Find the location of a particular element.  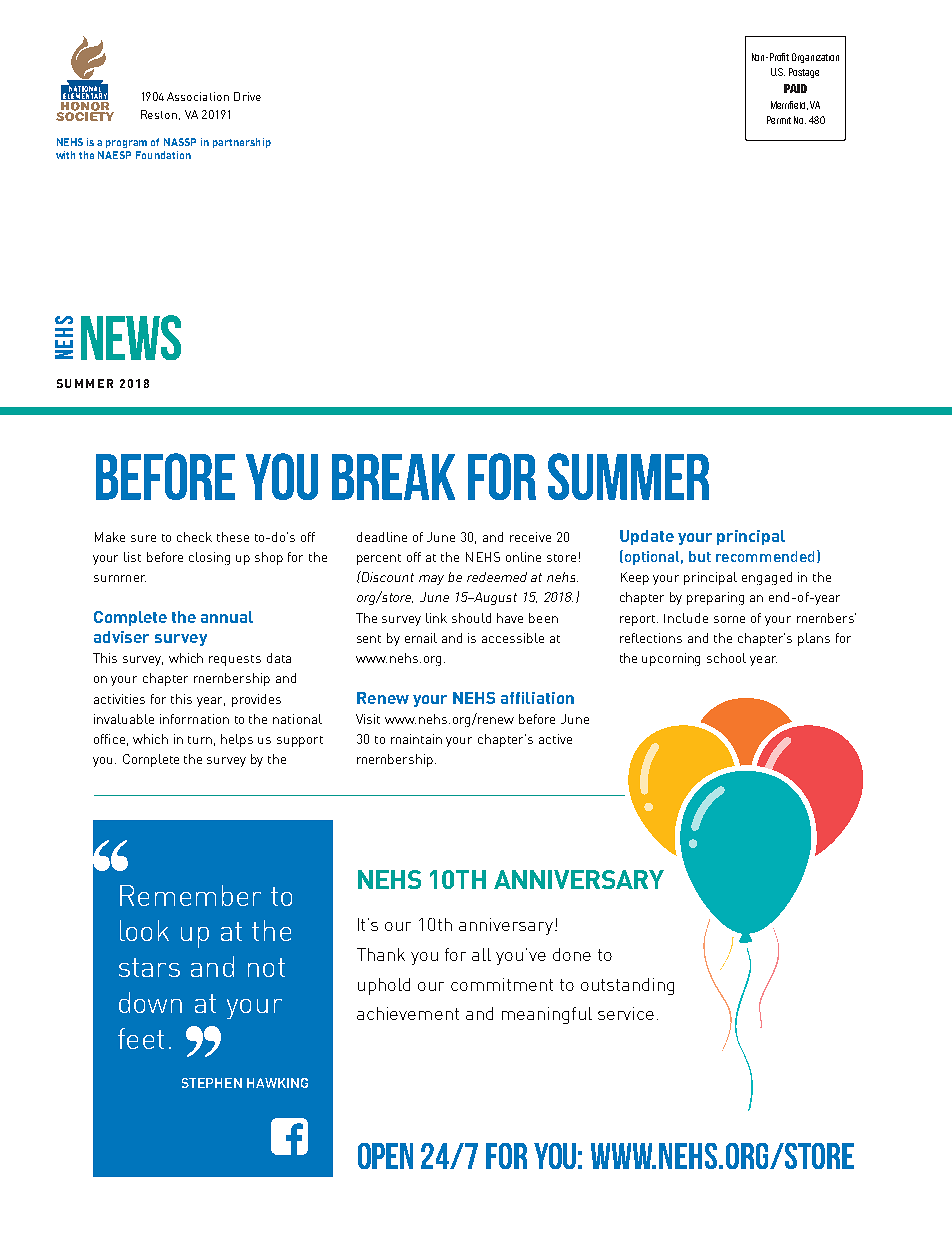

Drive is located at coordinates (247, 96).
